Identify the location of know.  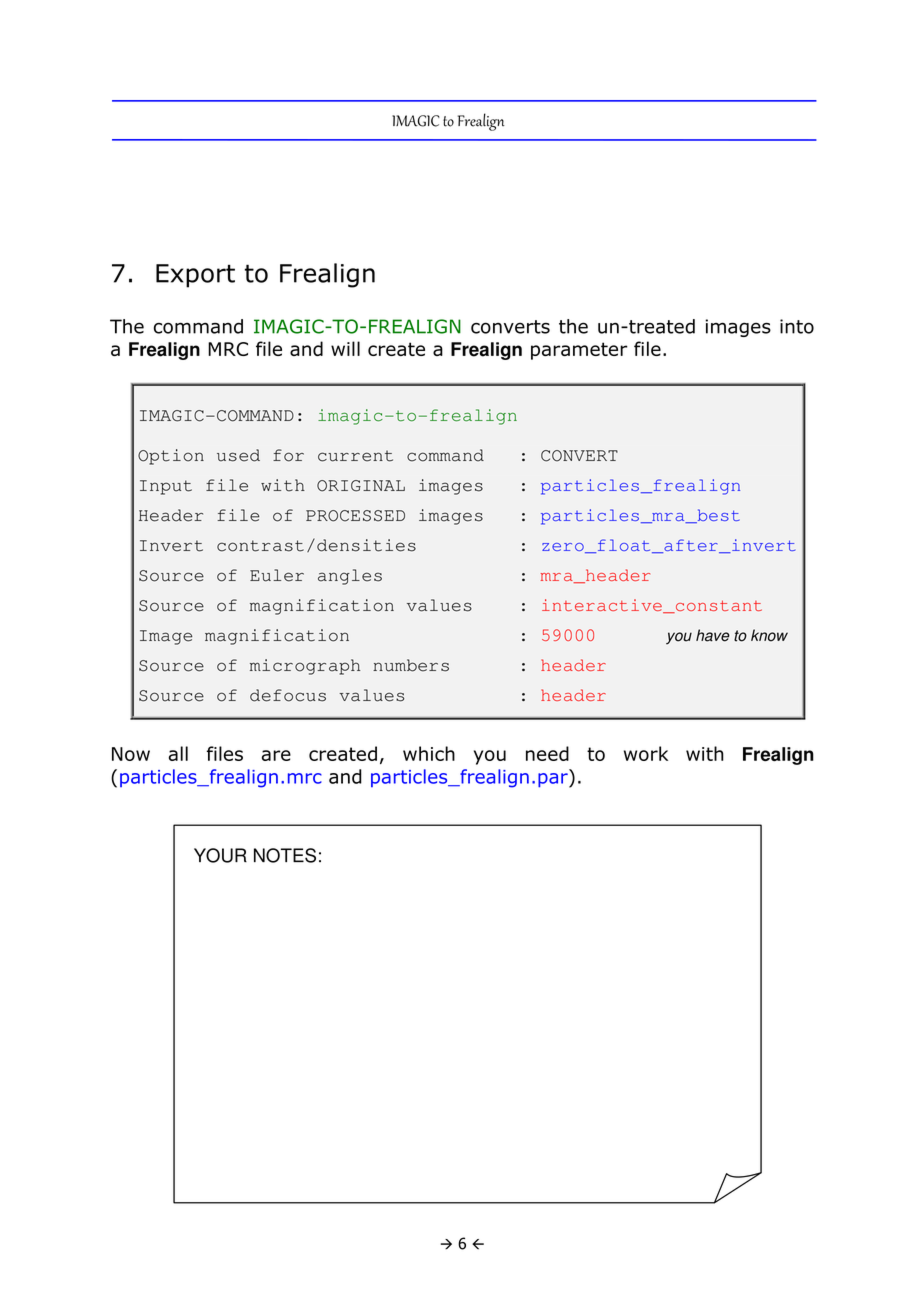
(769, 635).
